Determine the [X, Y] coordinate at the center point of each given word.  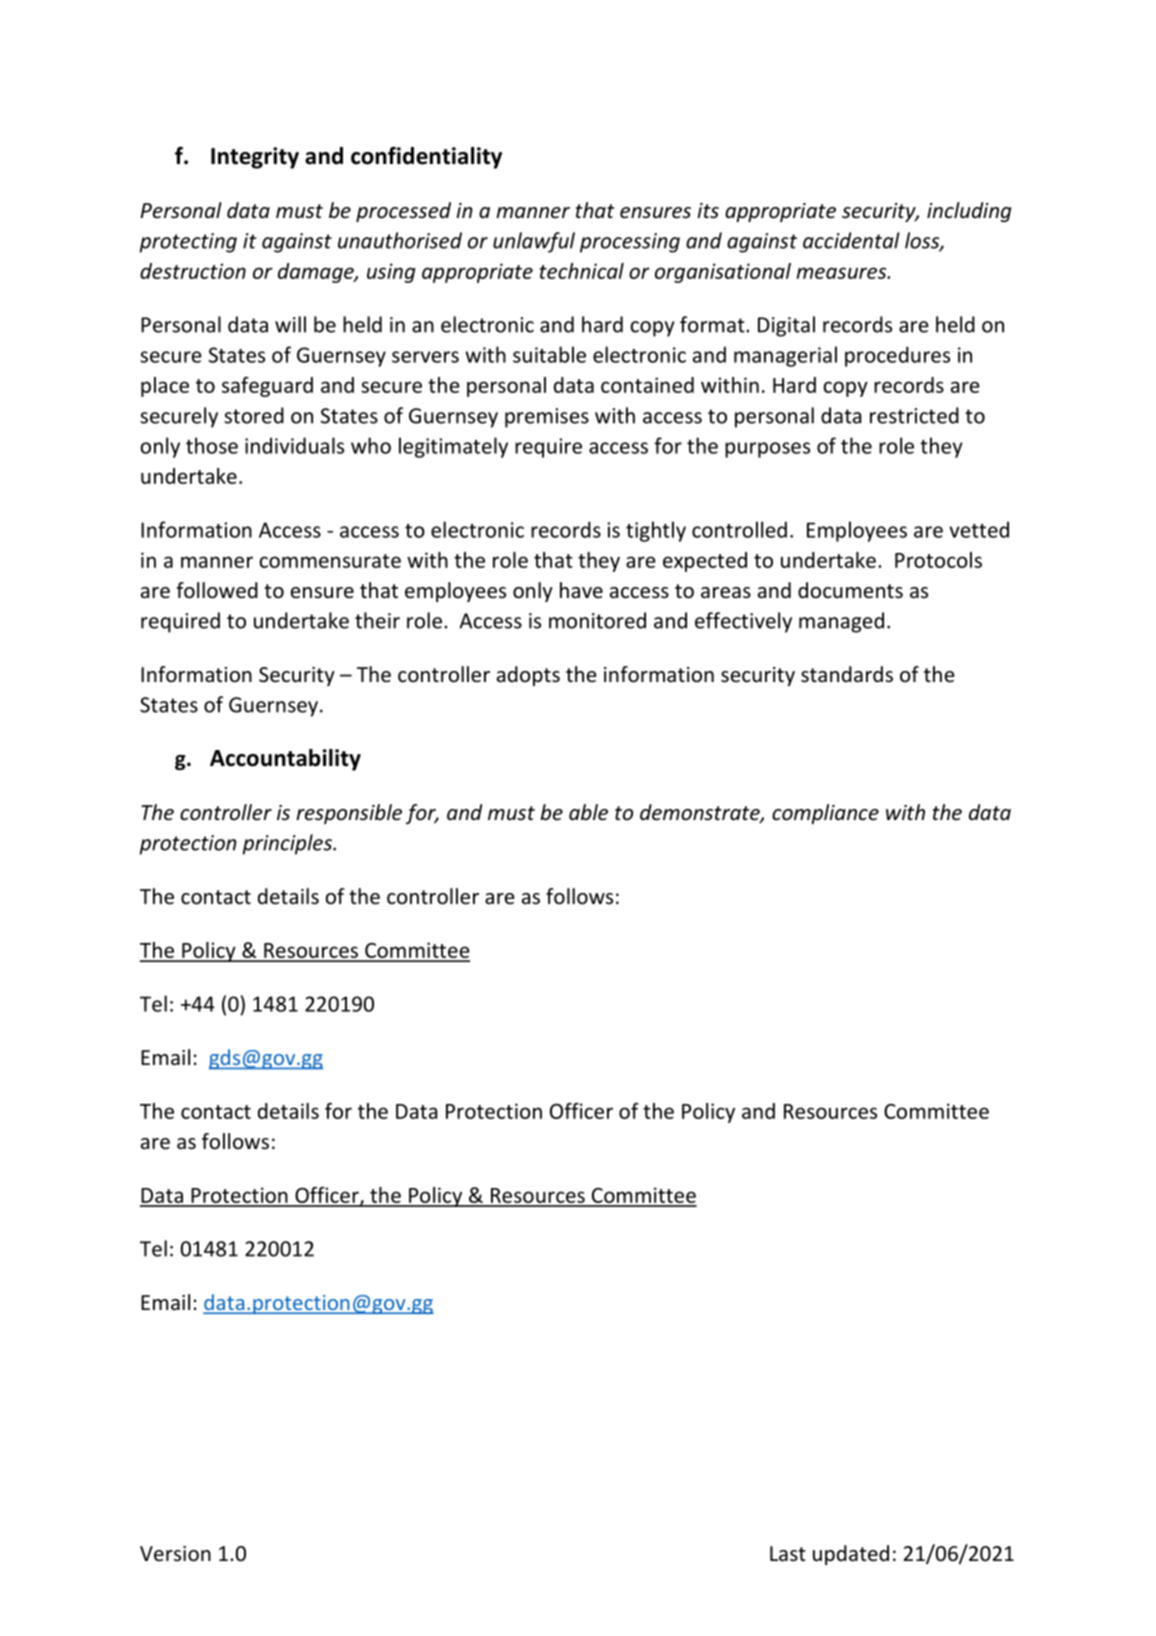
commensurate [330, 561]
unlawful [534, 242]
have [581, 590]
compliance [825, 814]
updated [851, 1555]
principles [288, 844]
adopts [528, 676]
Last [788, 1553]
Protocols [938, 560]
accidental [851, 240]
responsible [349, 814]
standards [847, 674]
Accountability [285, 760]
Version [175, 1554]
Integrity [255, 158]
